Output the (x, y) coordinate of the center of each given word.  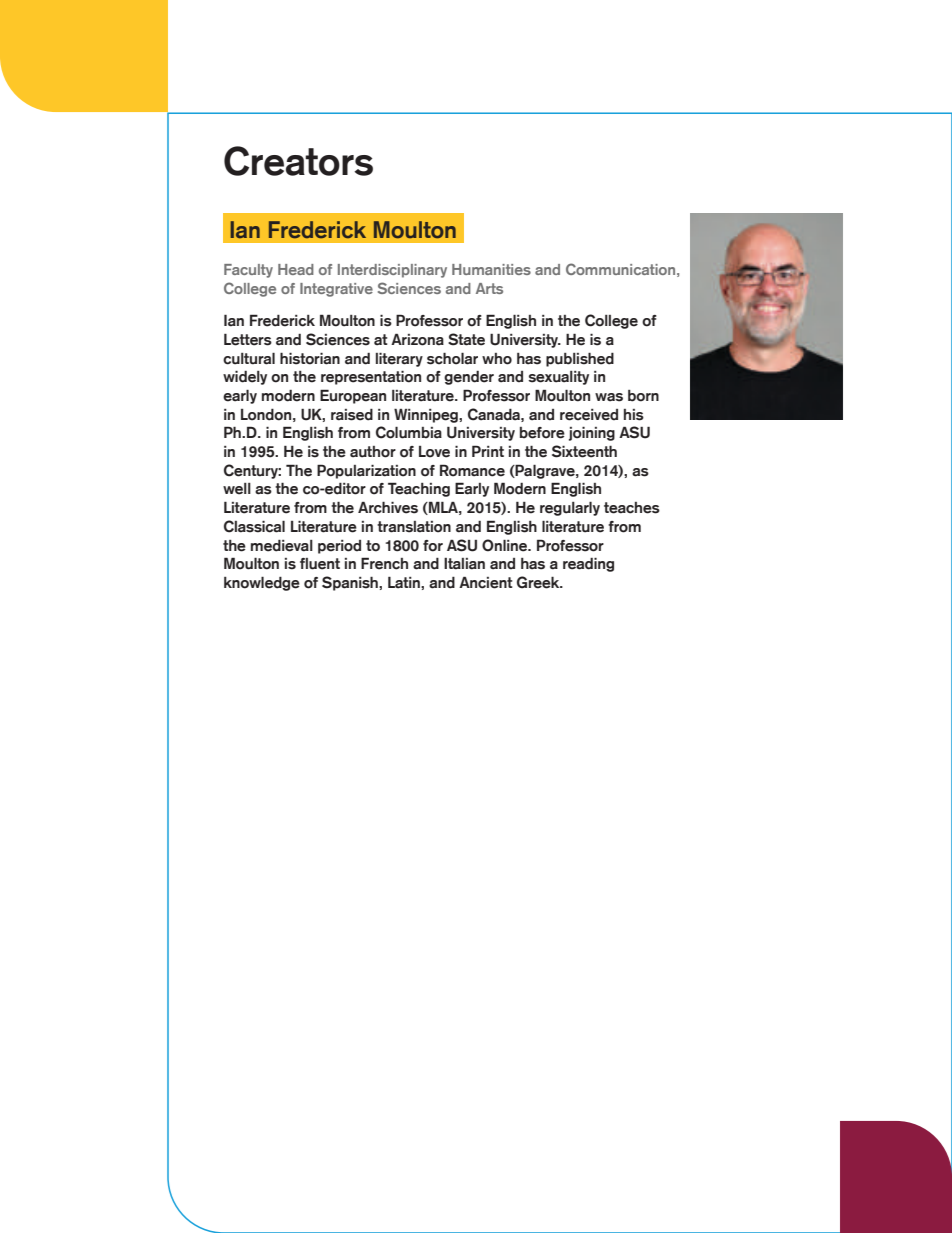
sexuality (558, 378)
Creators (298, 161)
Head (296, 269)
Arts (489, 288)
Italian (464, 564)
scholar (452, 358)
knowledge (262, 583)
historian (310, 358)
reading (588, 564)
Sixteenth (584, 451)
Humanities (491, 269)
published (580, 359)
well (237, 489)
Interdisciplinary (392, 271)
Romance (472, 470)
